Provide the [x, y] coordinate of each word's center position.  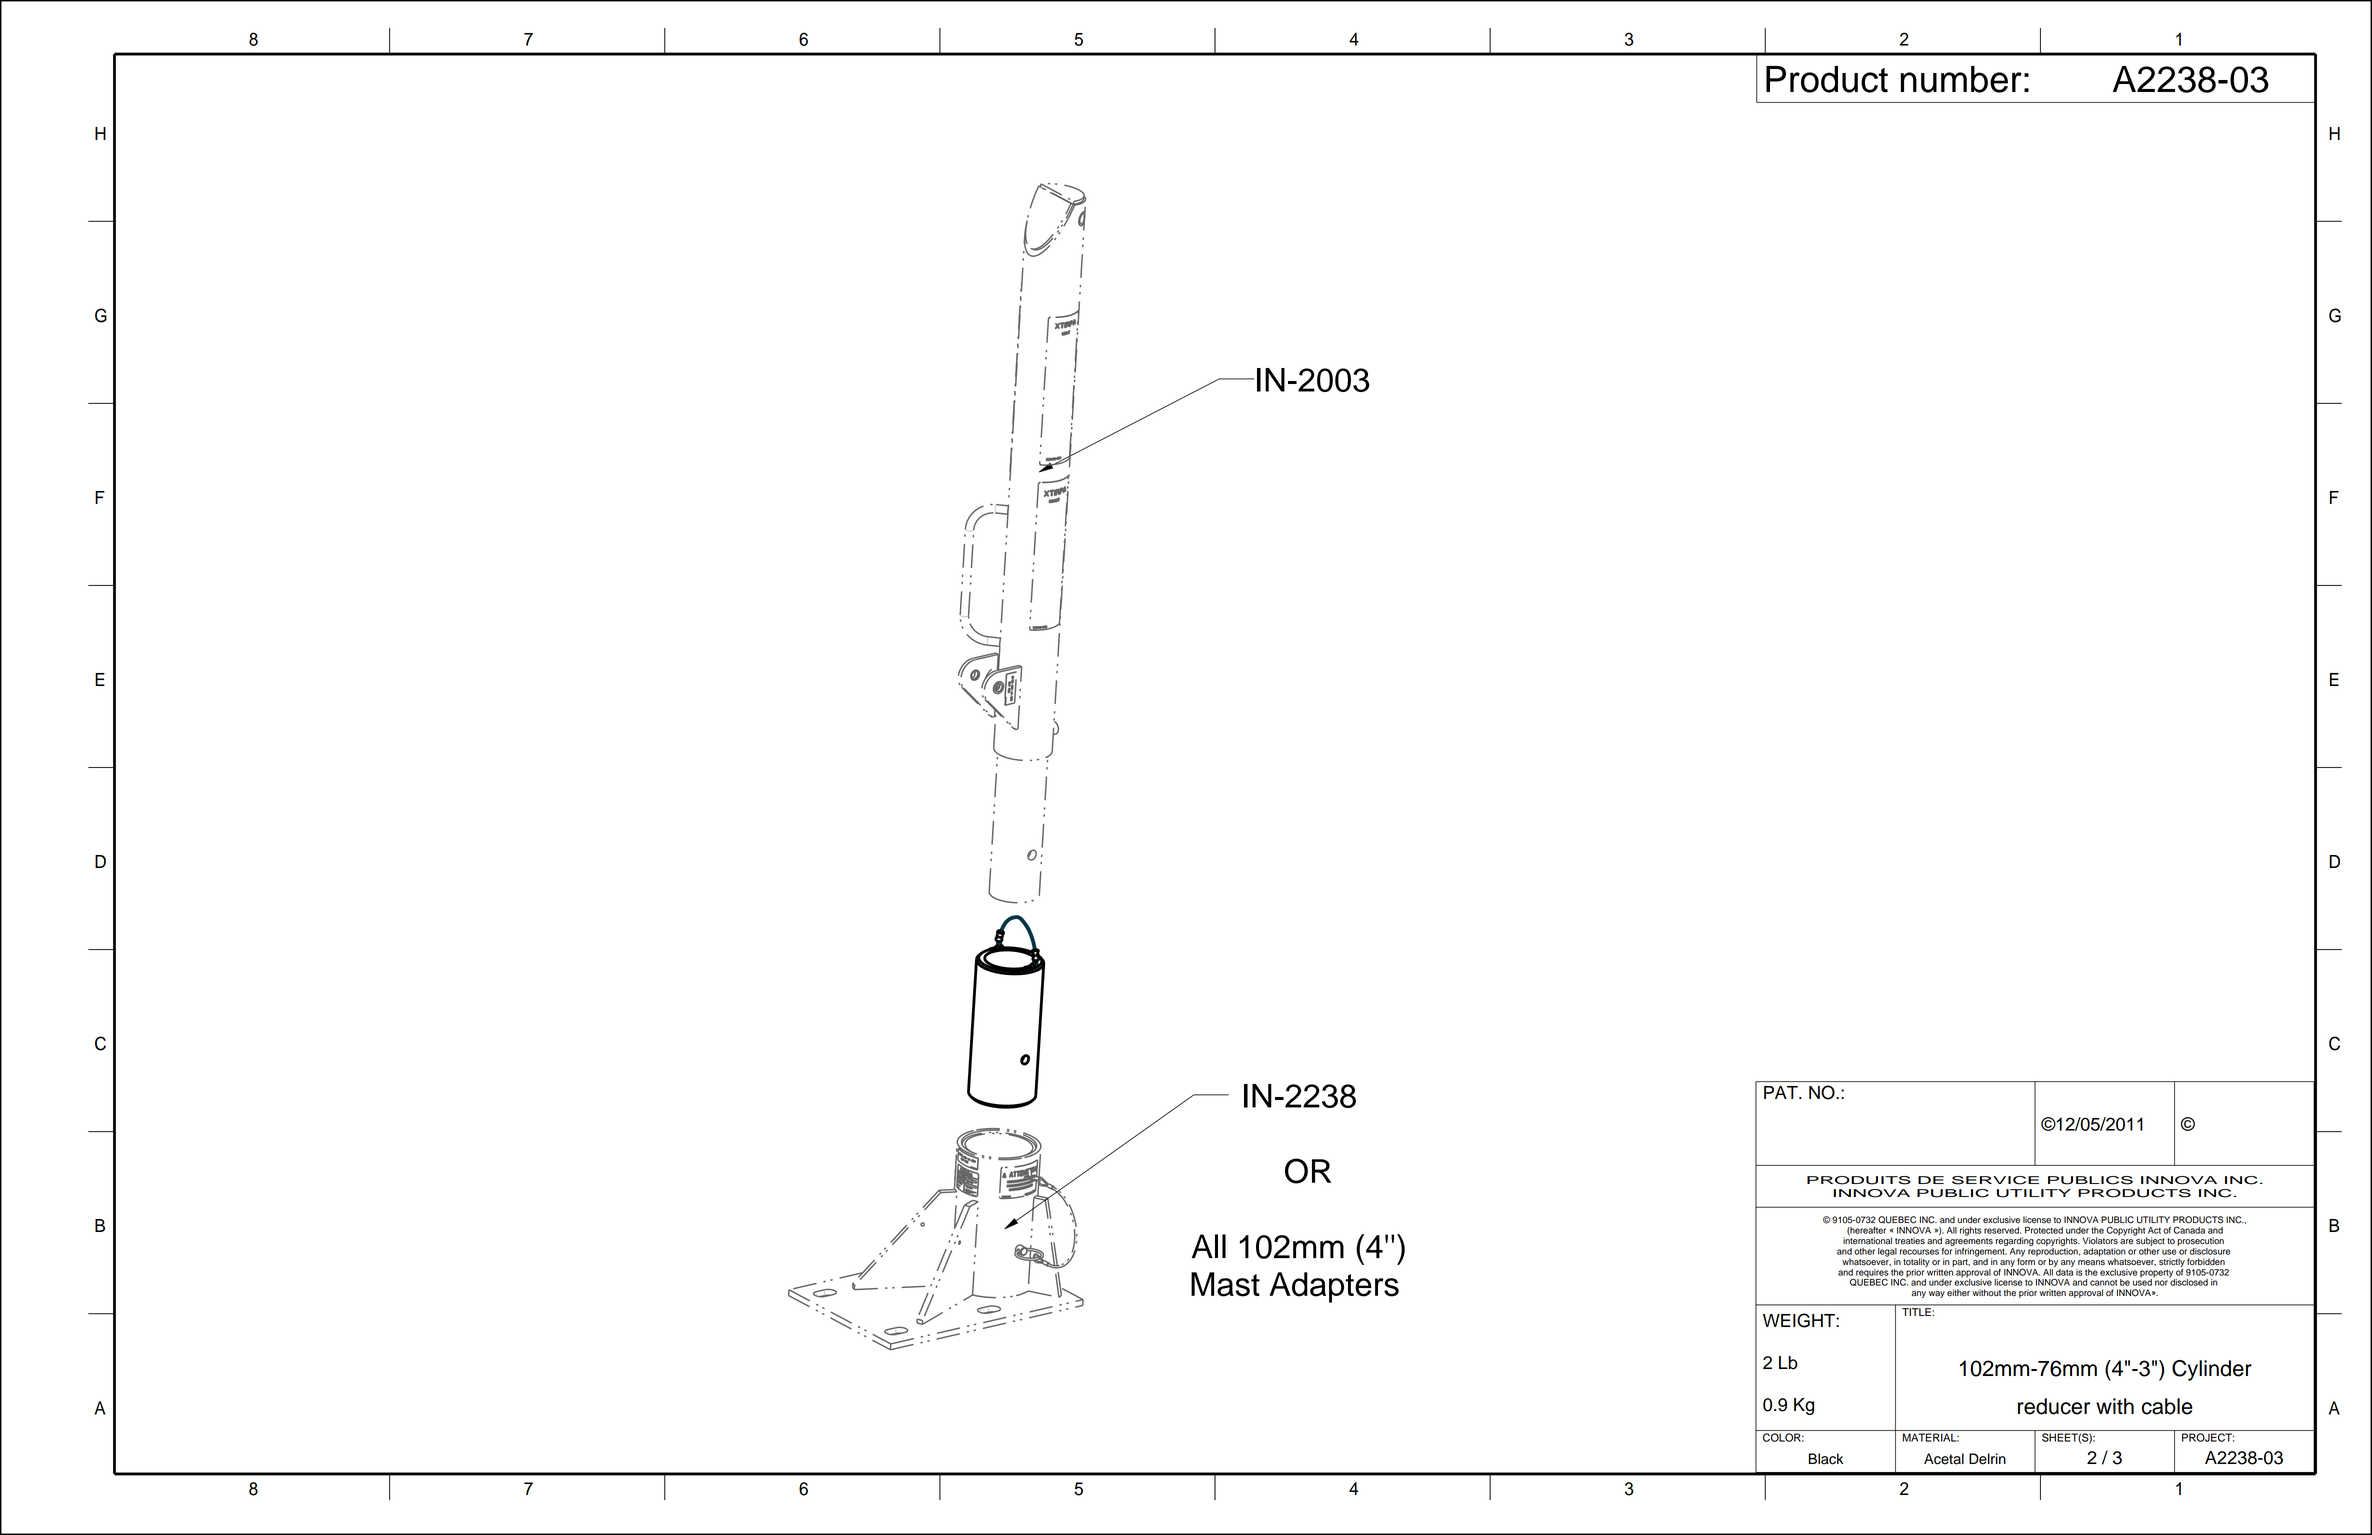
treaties [1910, 1241]
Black [1826, 1459]
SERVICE [1995, 1180]
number [1961, 79]
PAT [1782, 1092]
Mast [1225, 1284]
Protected [2044, 1230]
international [1867, 1240]
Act [2154, 1230]
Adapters [1334, 1287]
